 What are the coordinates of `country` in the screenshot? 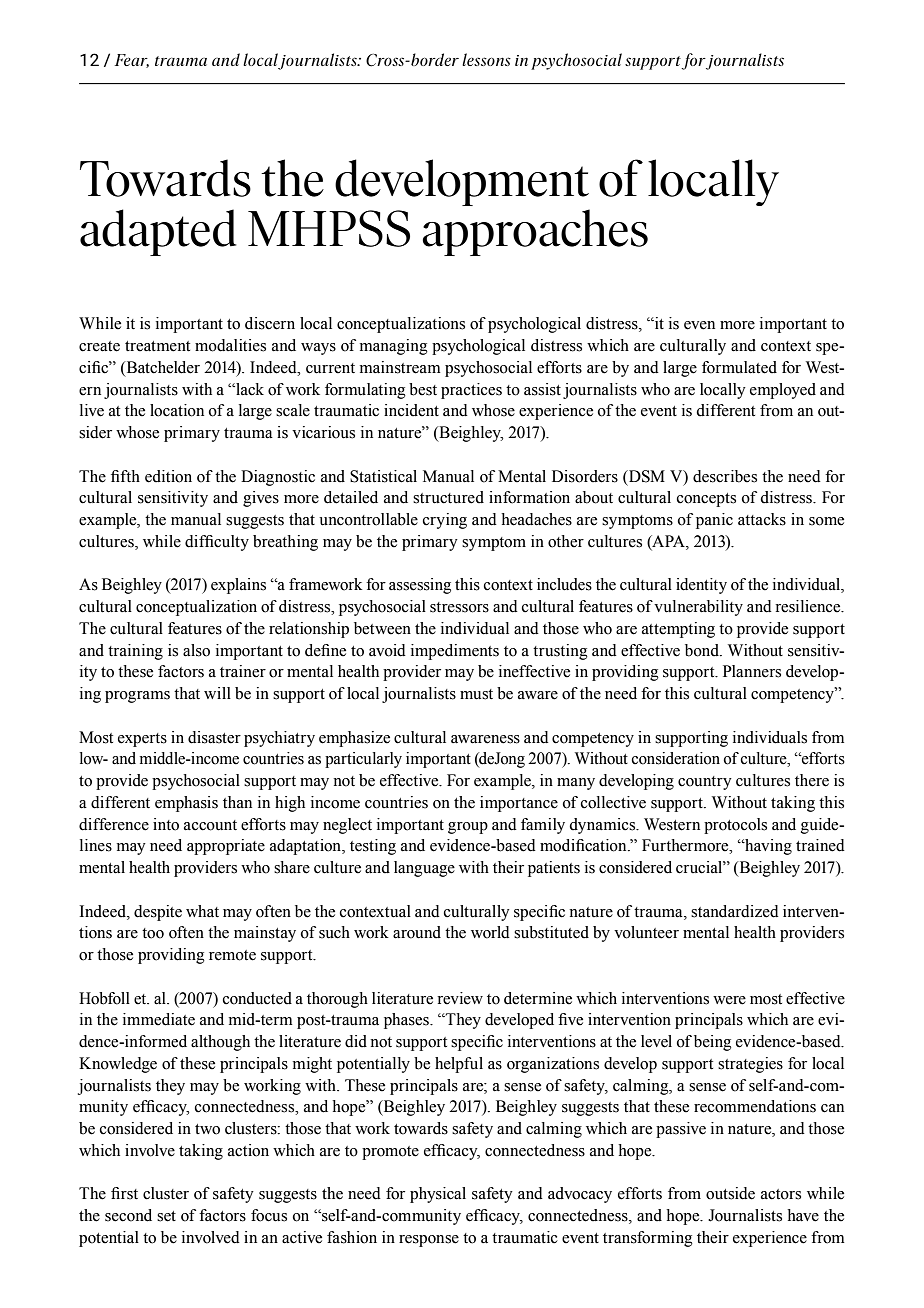 It's located at (705, 783).
